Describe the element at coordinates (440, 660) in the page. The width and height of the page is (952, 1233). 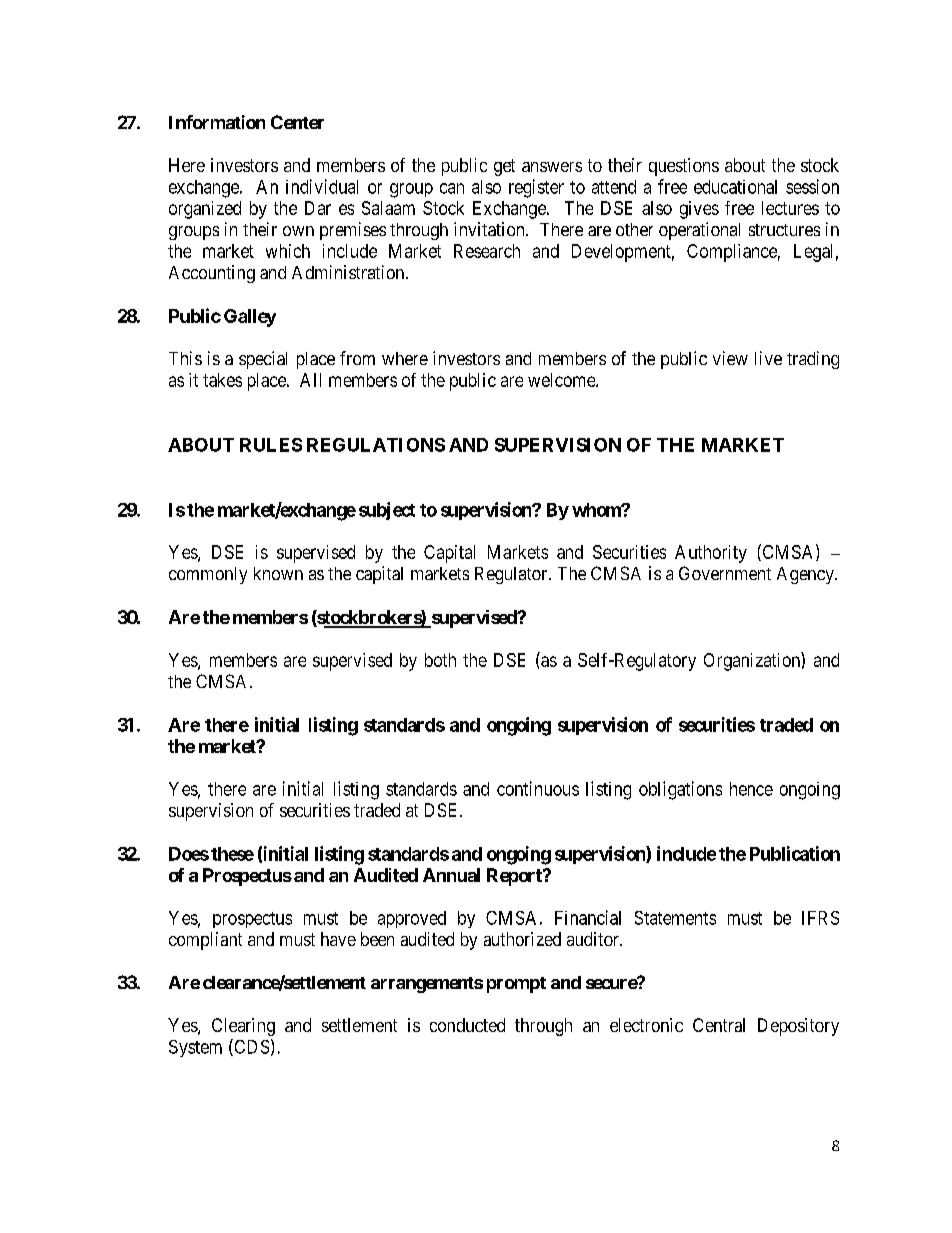
I see `both` at that location.
